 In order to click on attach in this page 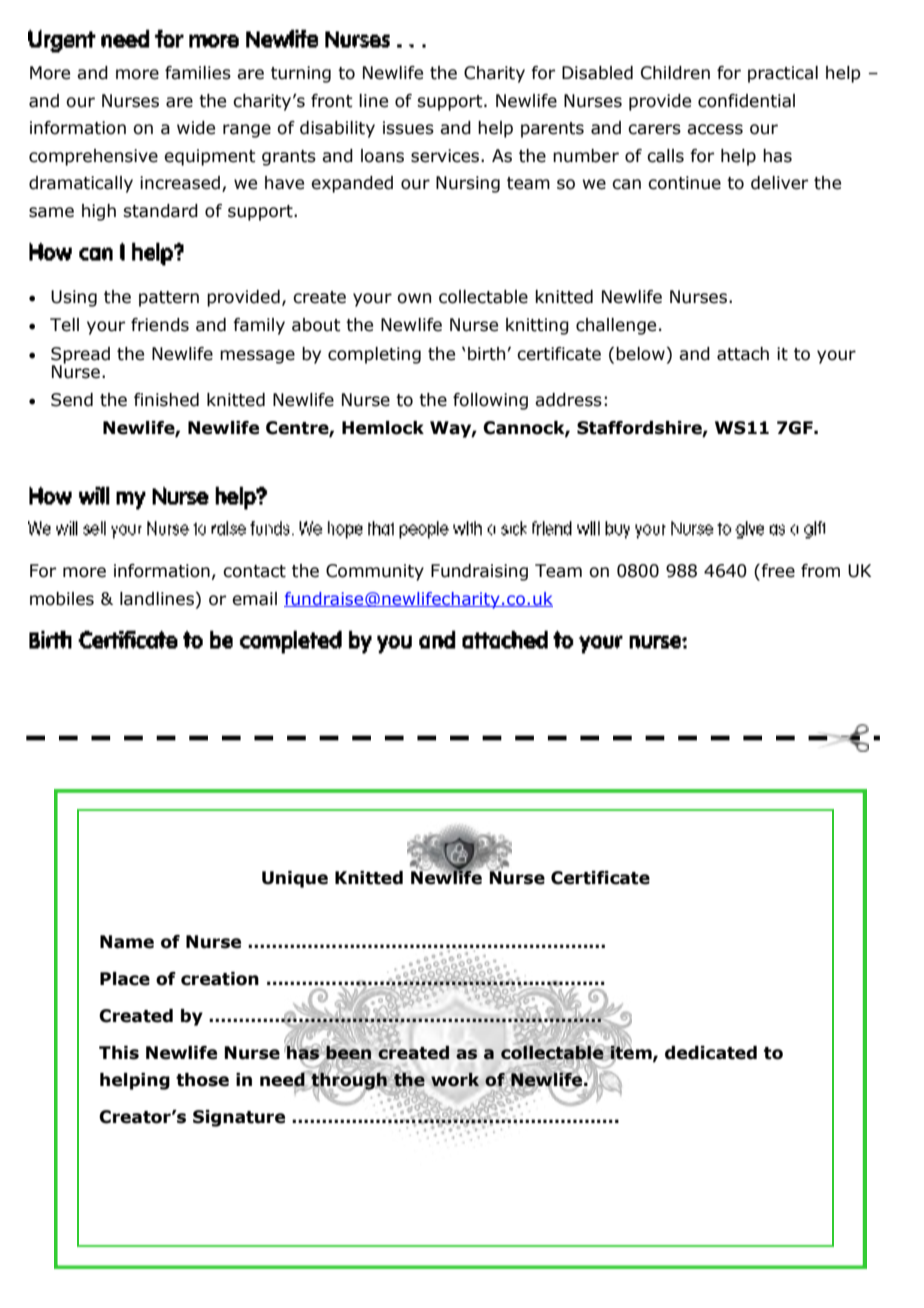, I will do `click(743, 354)`.
